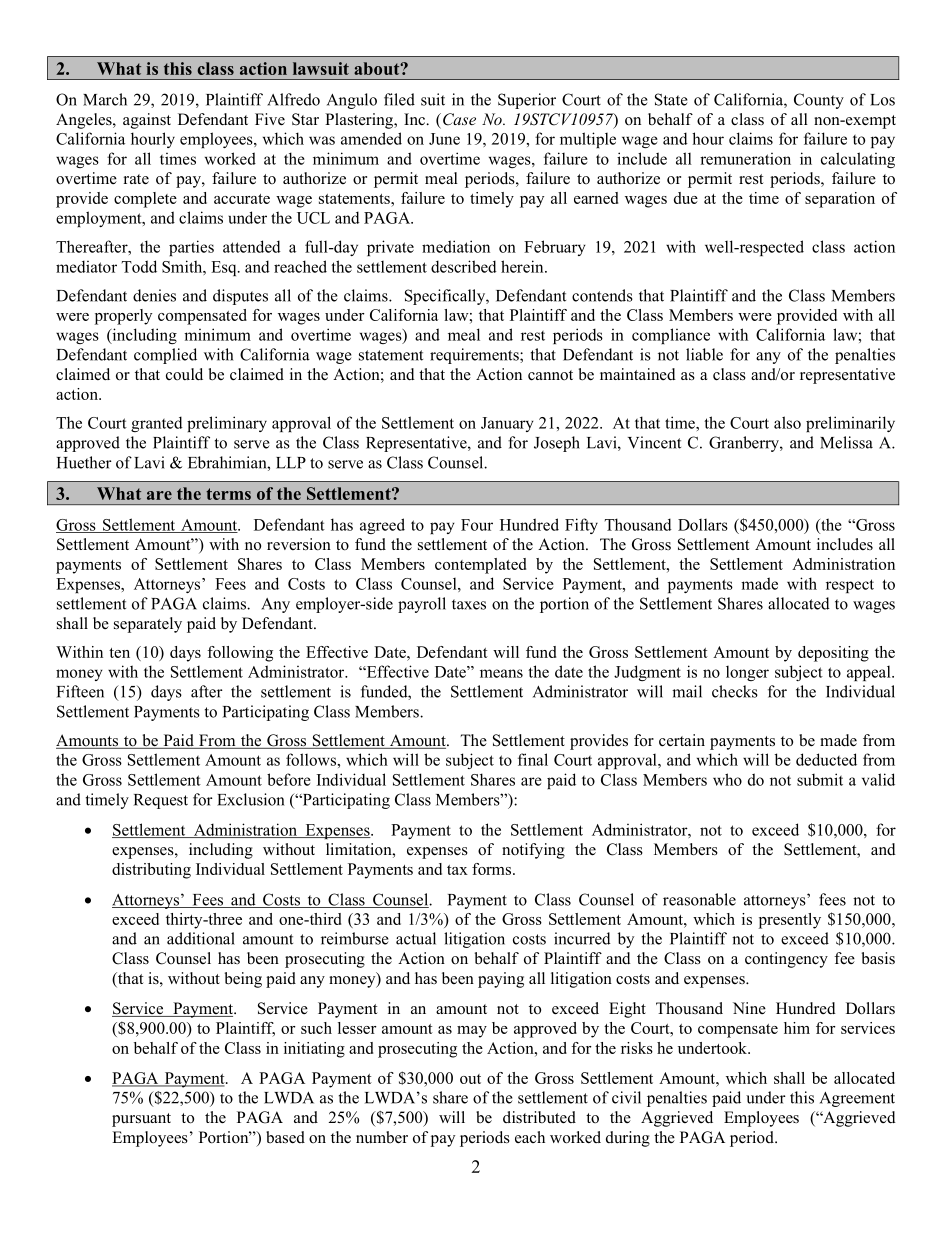 This screenshot has width=952, height=1233. I want to click on following, so click(240, 654).
